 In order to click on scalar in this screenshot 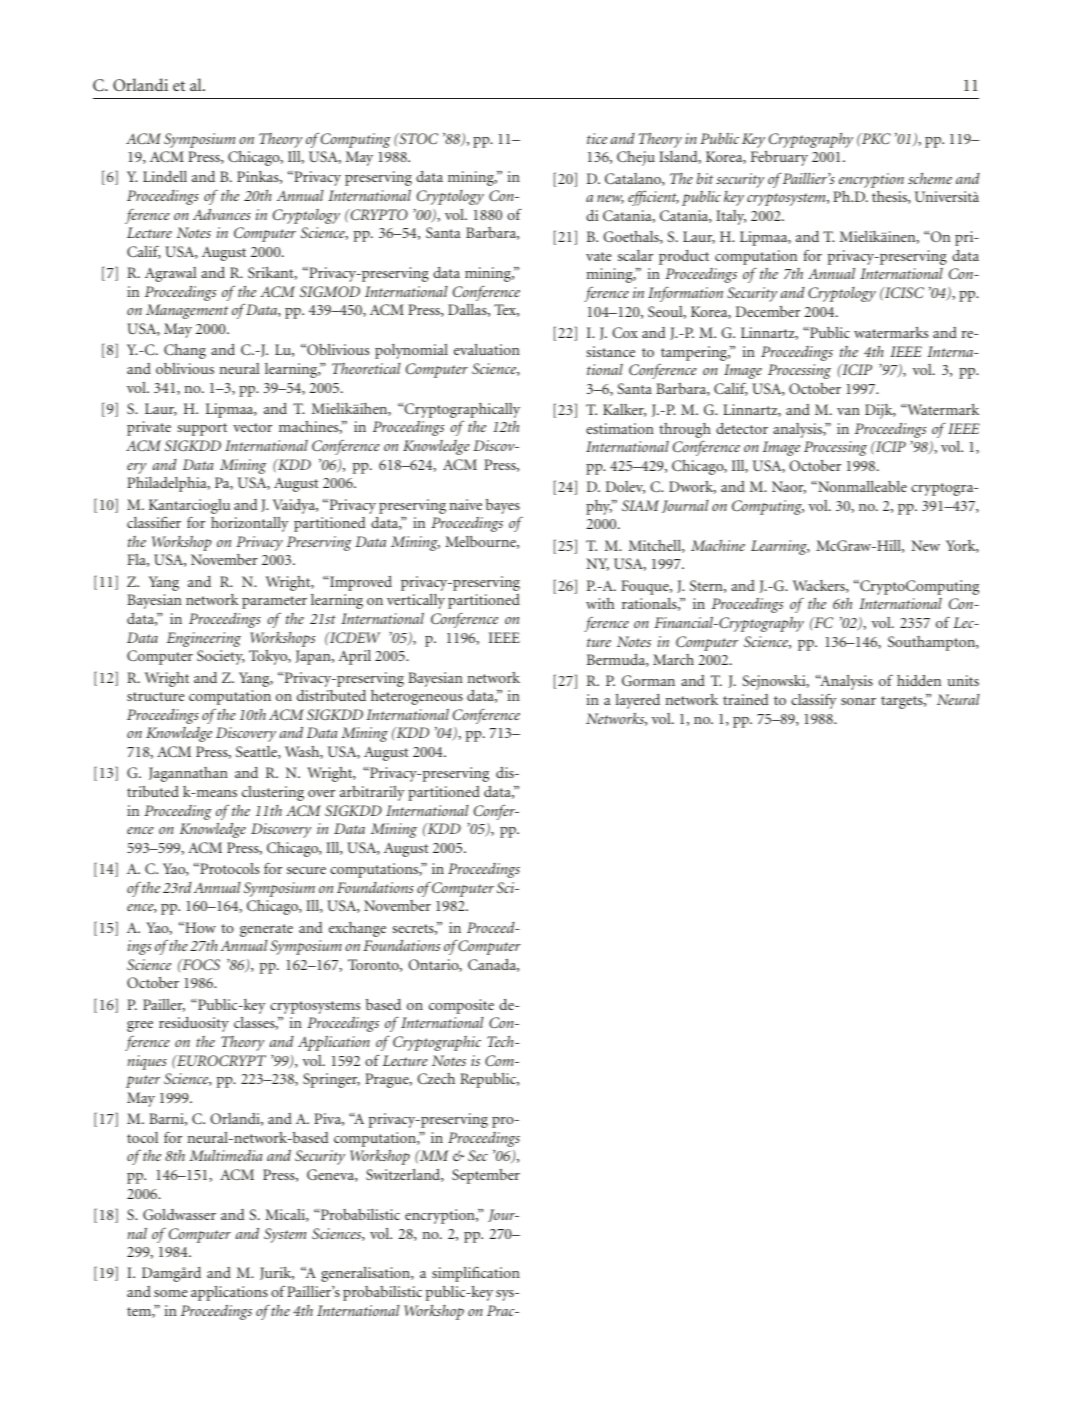, I will do `click(635, 255)`.
